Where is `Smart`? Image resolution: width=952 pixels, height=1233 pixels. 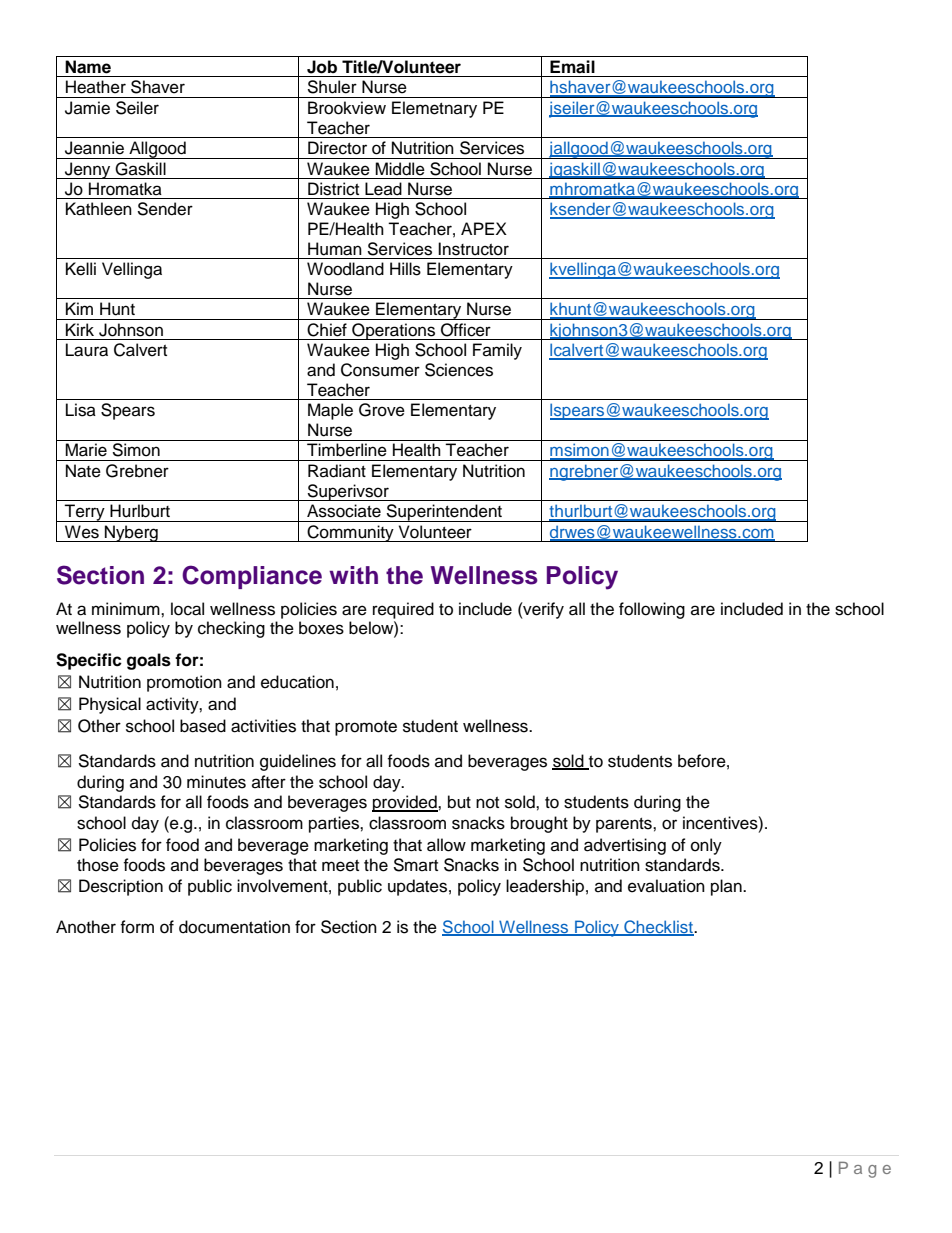 Smart is located at coordinates (415, 865).
